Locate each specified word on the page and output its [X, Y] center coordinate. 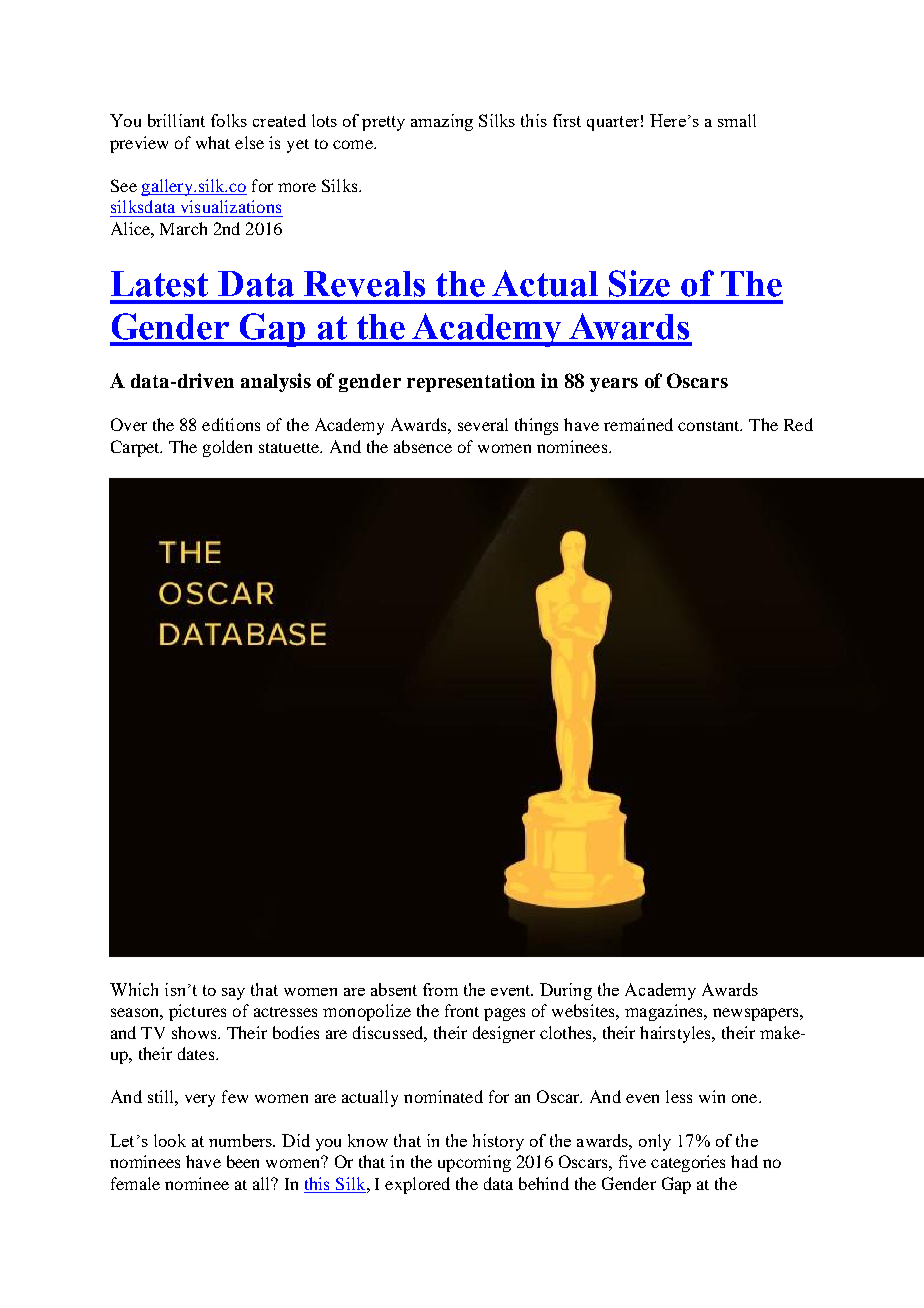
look [170, 1140]
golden [227, 448]
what [213, 142]
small [737, 120]
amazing [442, 122]
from [440, 989]
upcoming [474, 1163]
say [233, 994]
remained [638, 424]
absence [423, 446]
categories [688, 1163]
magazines [665, 1012]
